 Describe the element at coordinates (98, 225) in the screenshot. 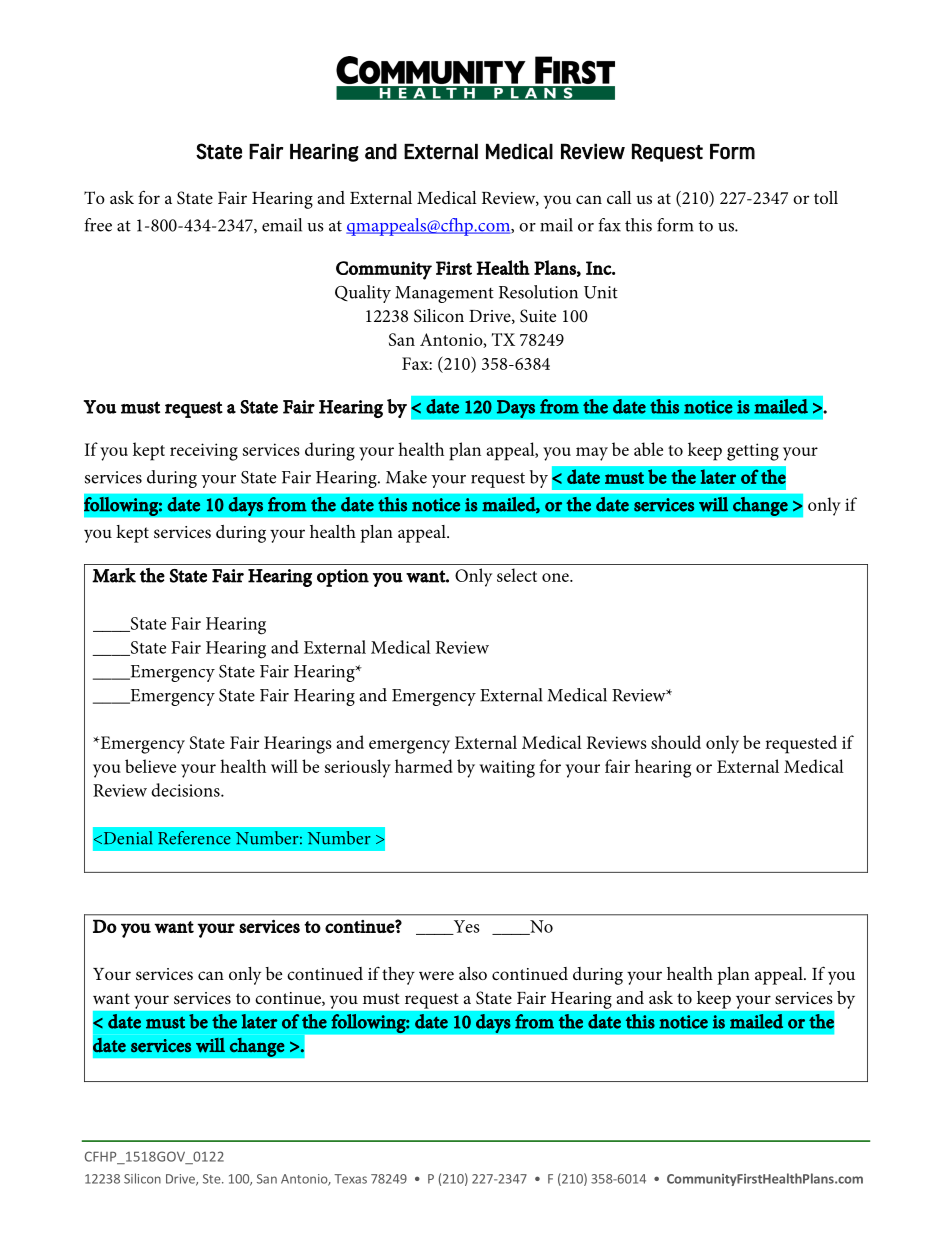

I see `free` at that location.
